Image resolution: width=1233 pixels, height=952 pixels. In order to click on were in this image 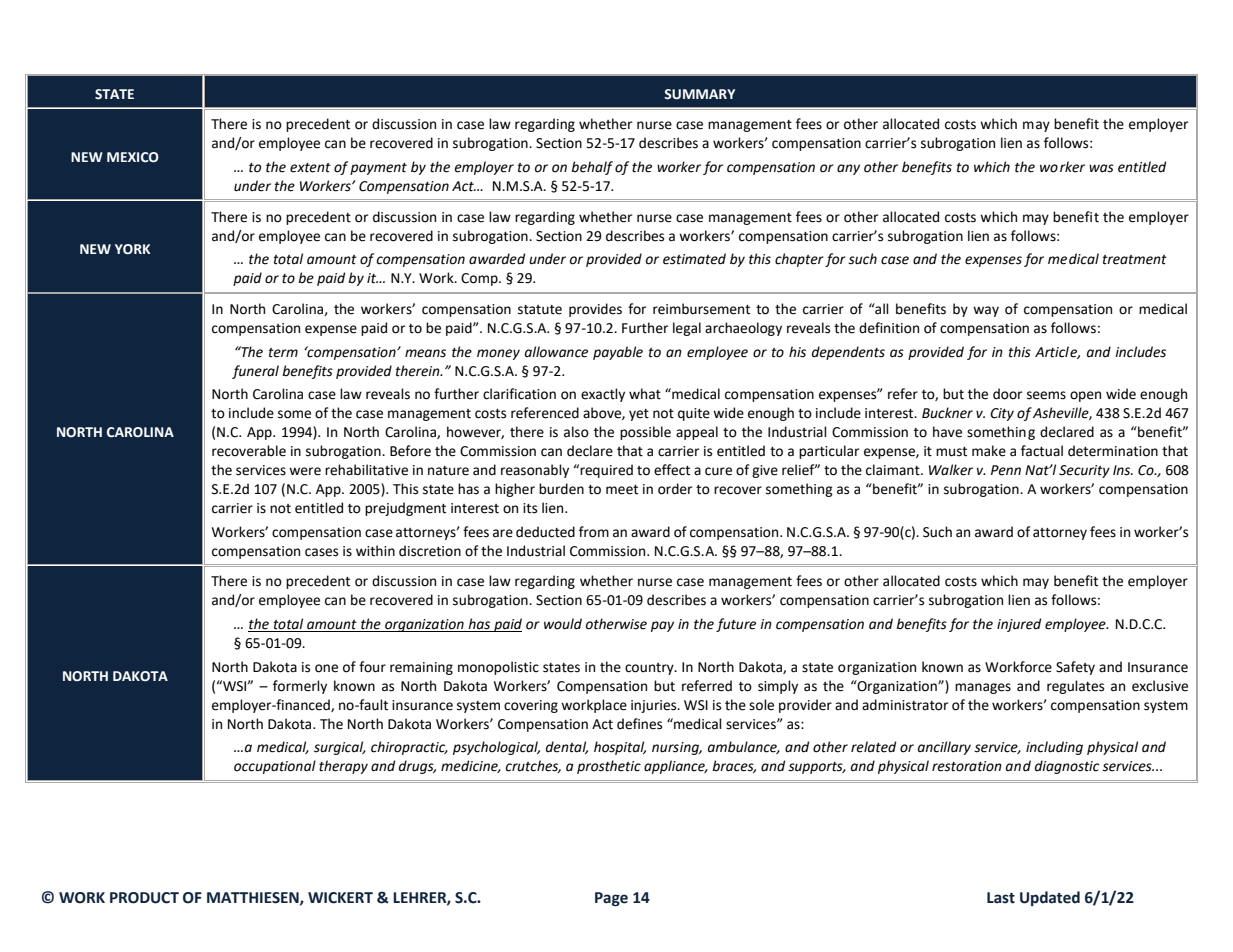, I will do `click(305, 471)`.
